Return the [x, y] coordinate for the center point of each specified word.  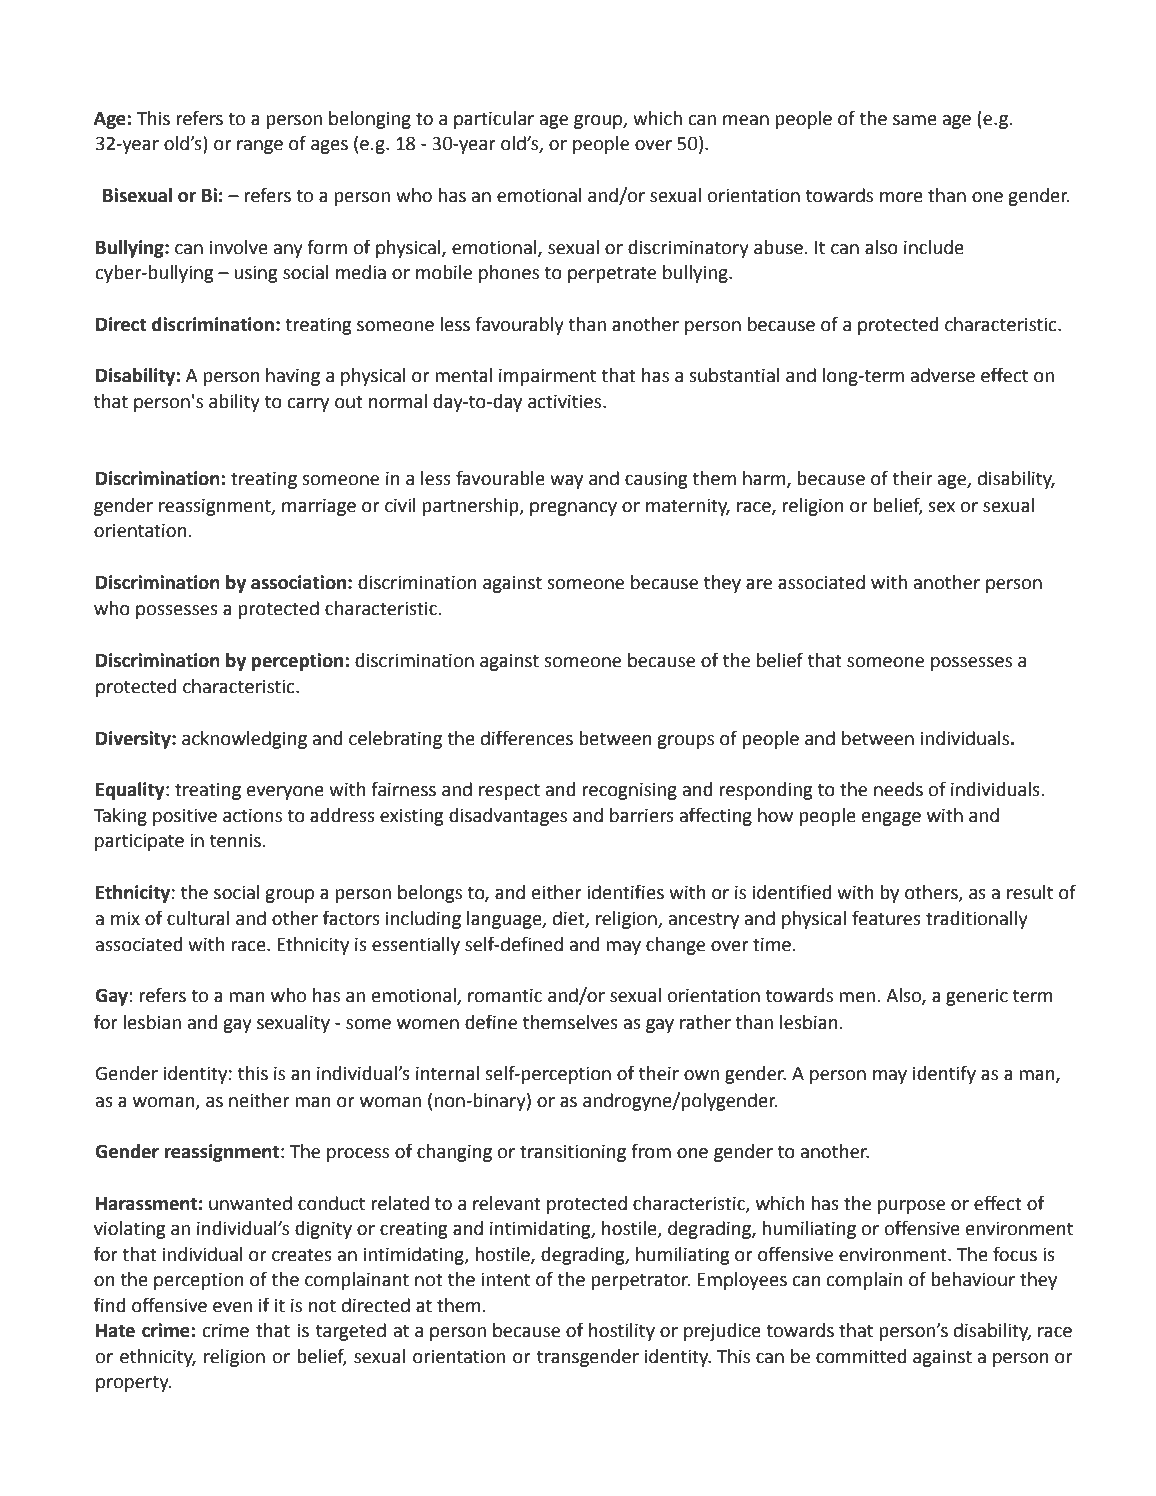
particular [494, 120]
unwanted [250, 1203]
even [232, 1307]
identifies [625, 892]
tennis [235, 840]
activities [566, 401]
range [260, 147]
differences [527, 738]
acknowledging [244, 740]
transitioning [573, 1153]
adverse [943, 375]
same [915, 120]
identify [944, 1074]
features [886, 918]
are [759, 584]
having [293, 377]
